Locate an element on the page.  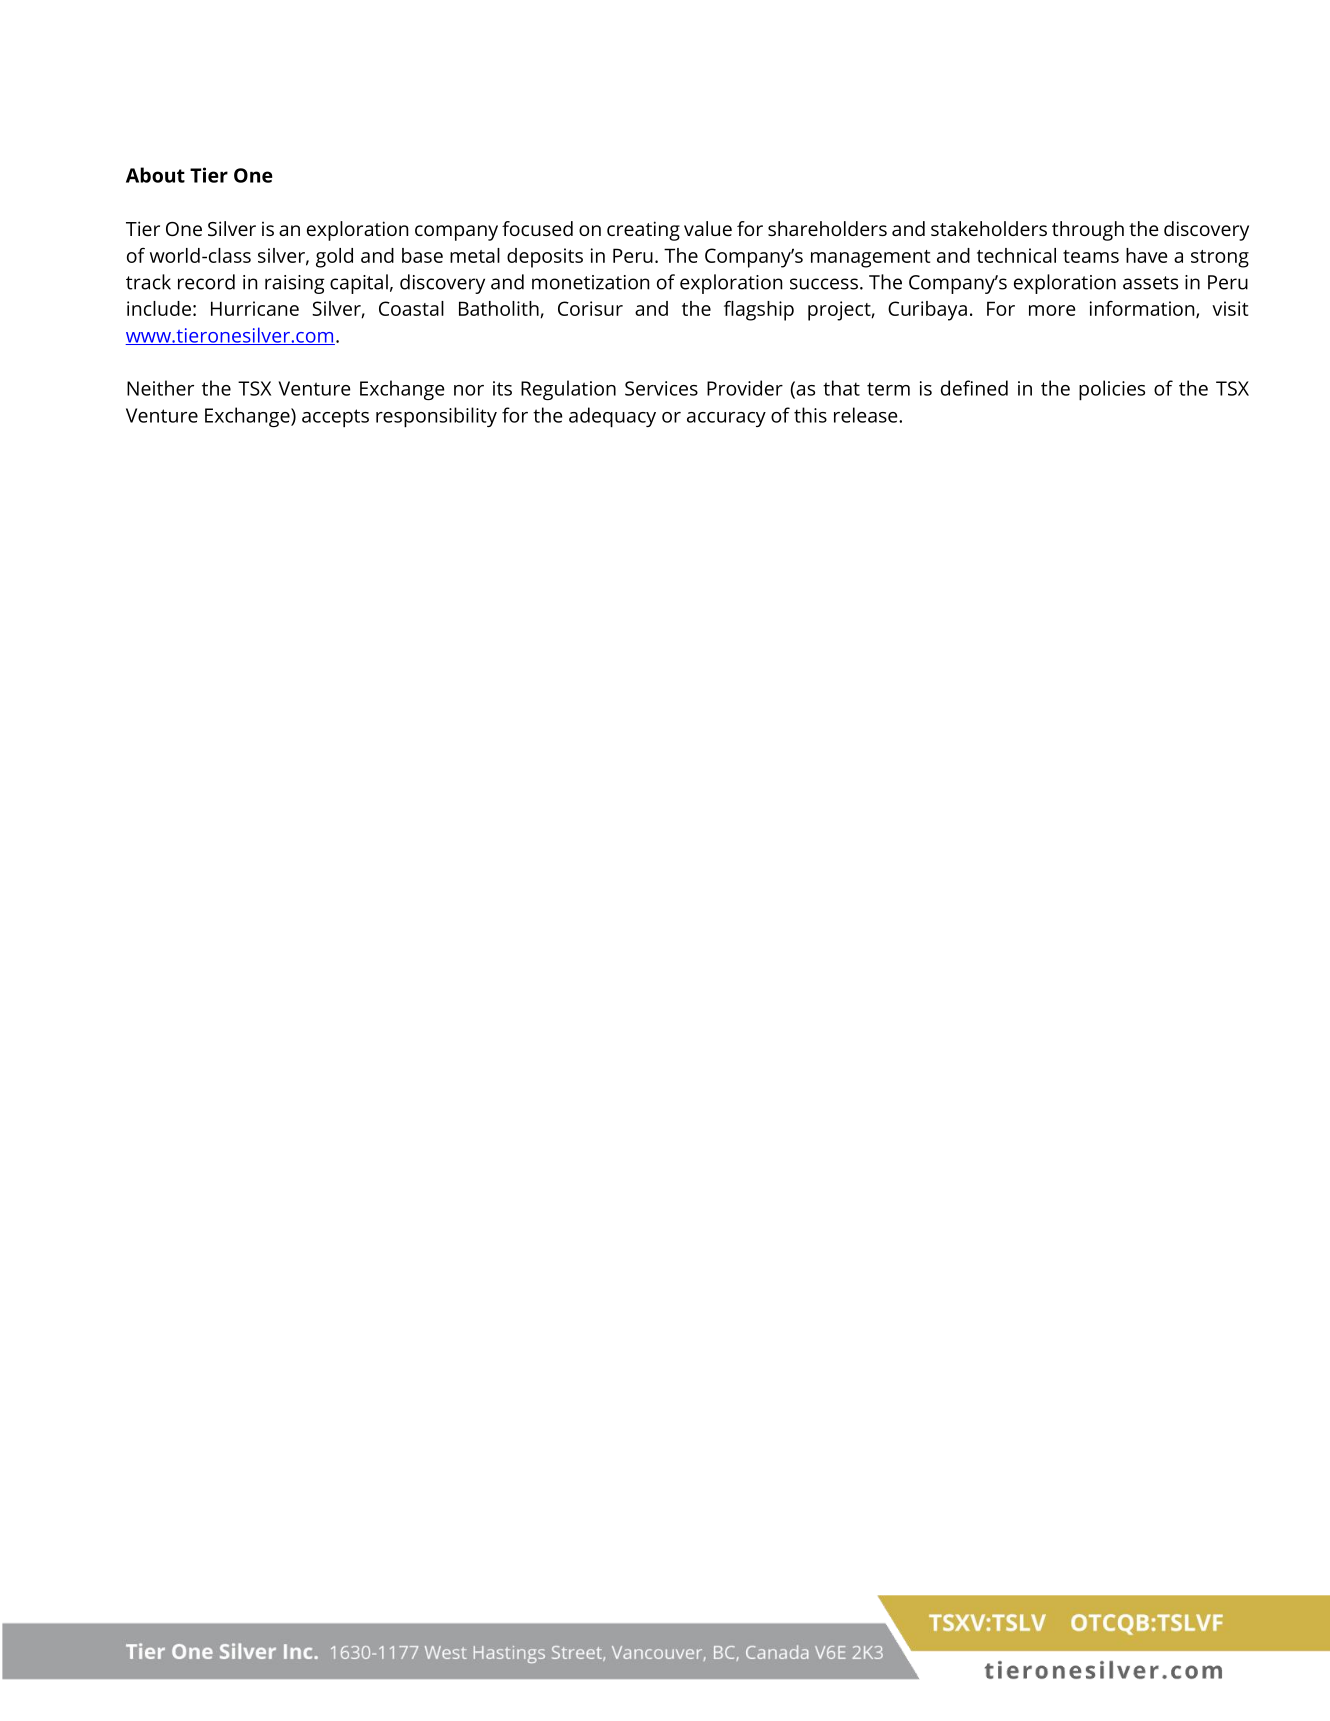
flagship is located at coordinates (759, 311).
